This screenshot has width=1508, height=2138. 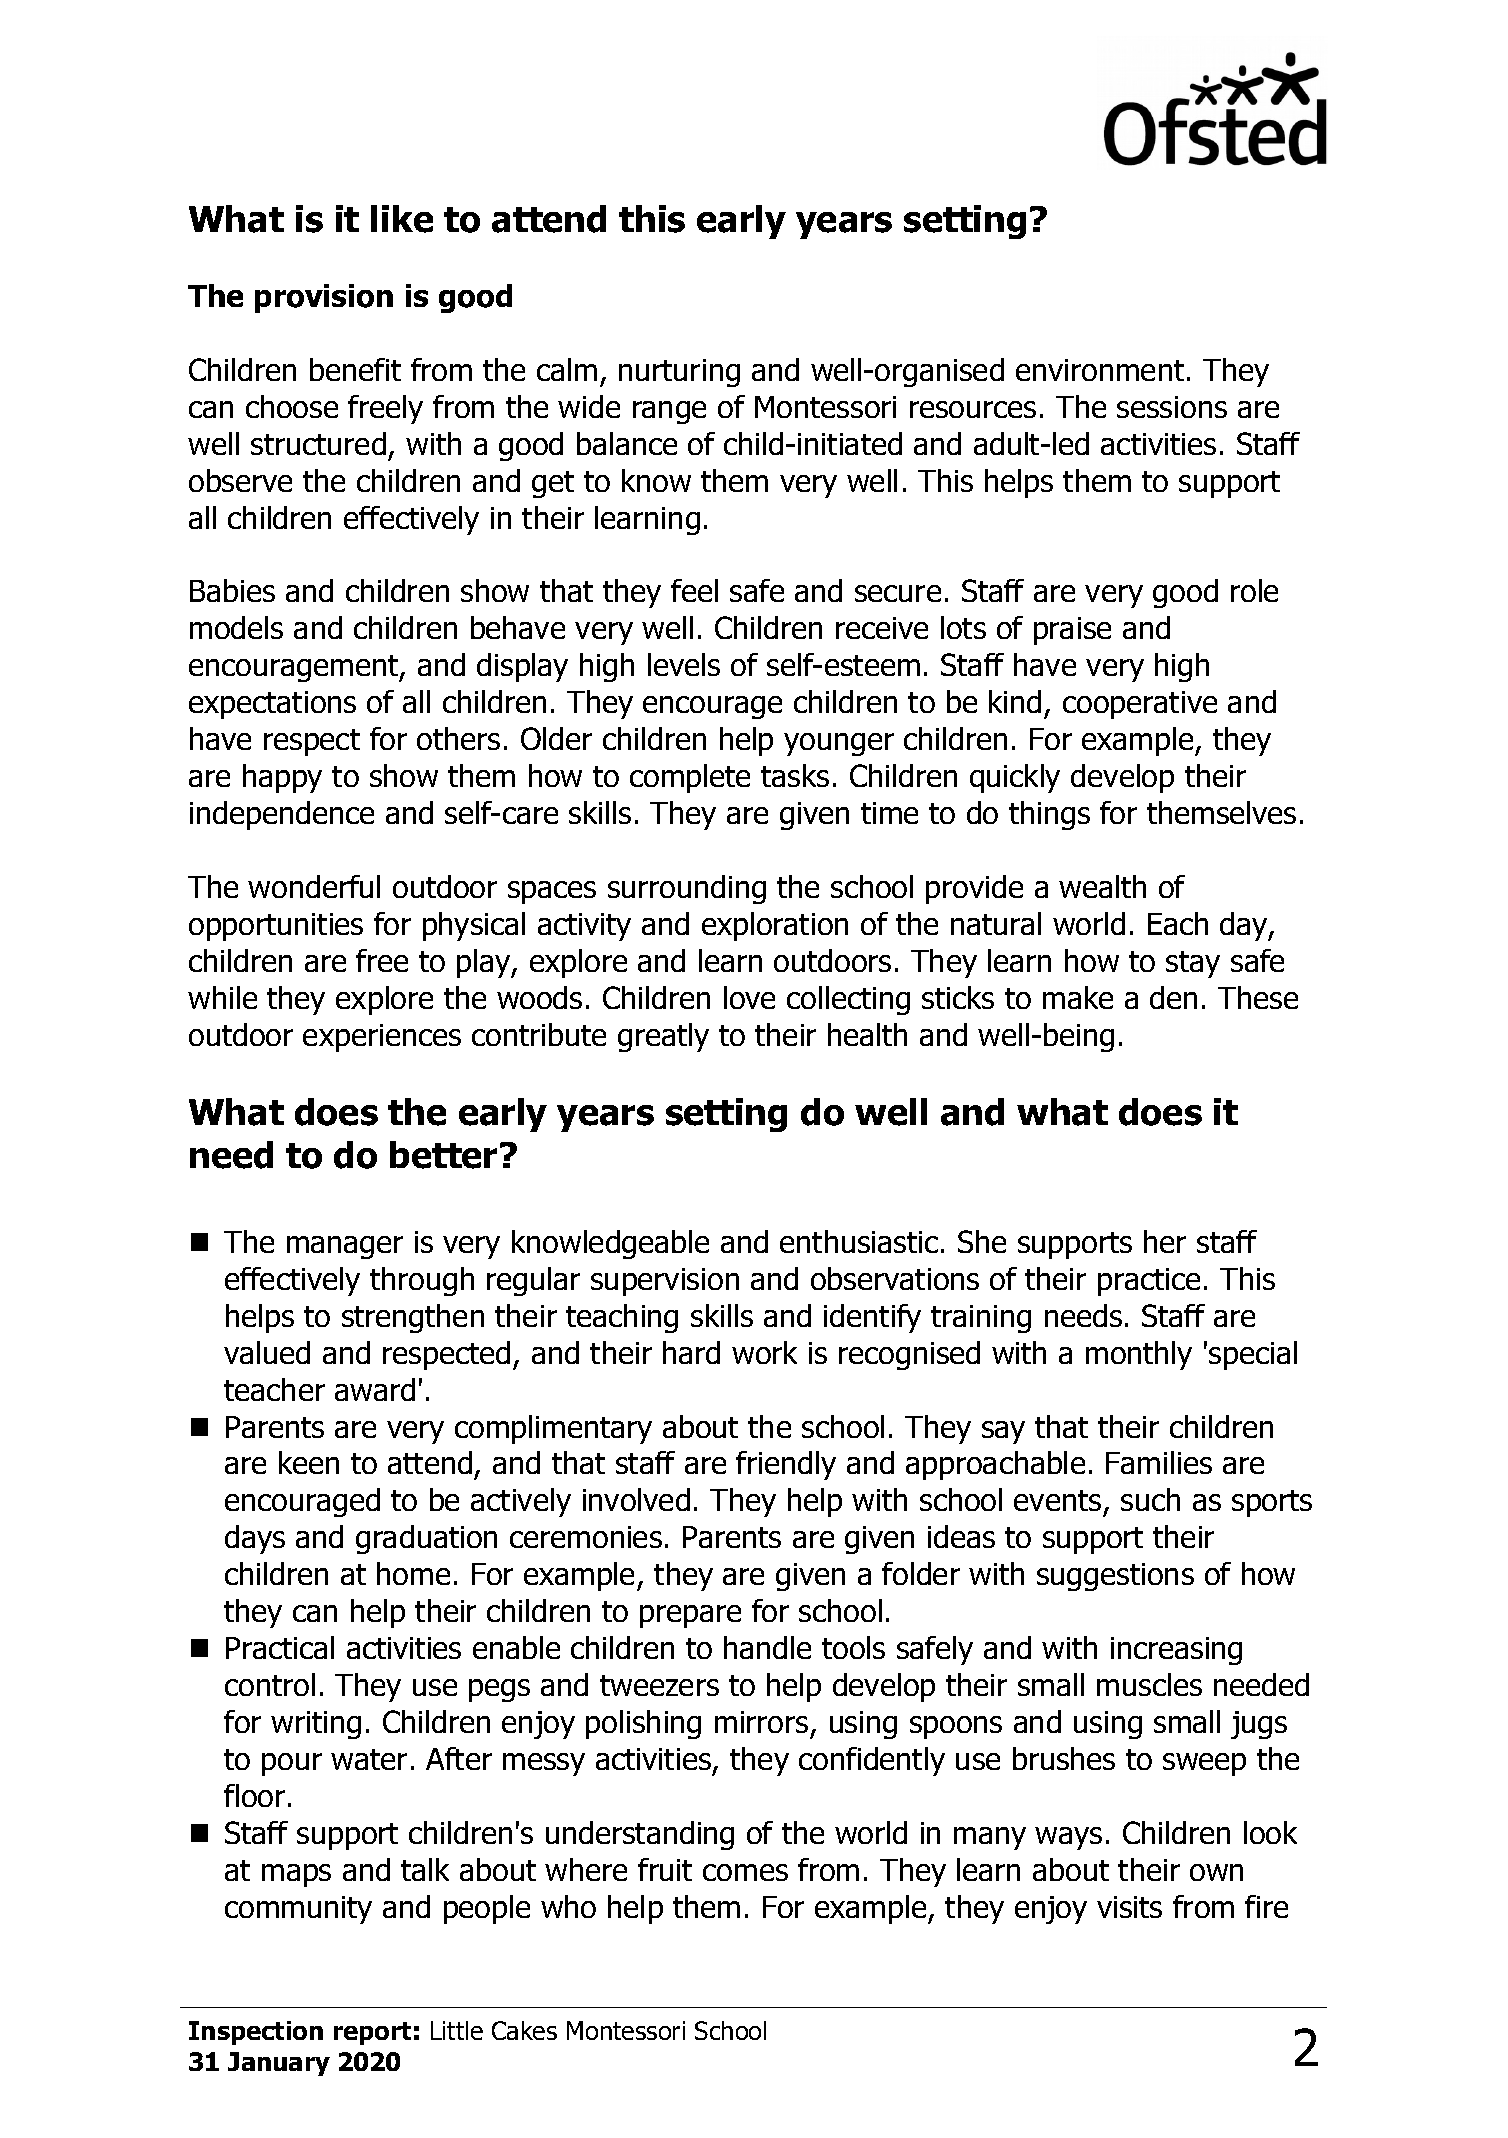 What do you see at coordinates (745, 1872) in the screenshot?
I see `comes` at bounding box center [745, 1872].
